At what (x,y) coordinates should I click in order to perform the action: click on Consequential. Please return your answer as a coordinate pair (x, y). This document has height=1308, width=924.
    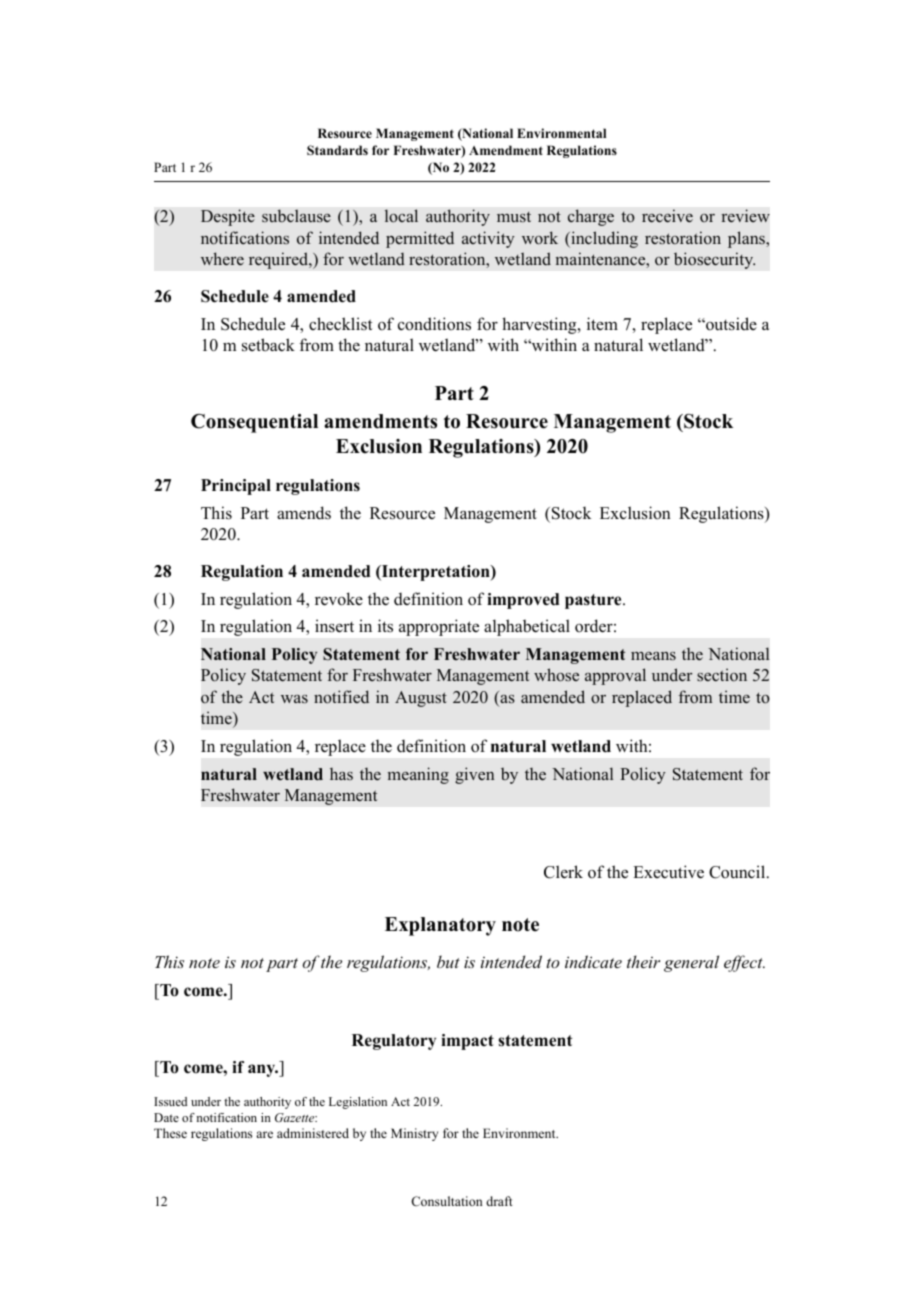
    Looking at the image, I should click on (254, 423).
